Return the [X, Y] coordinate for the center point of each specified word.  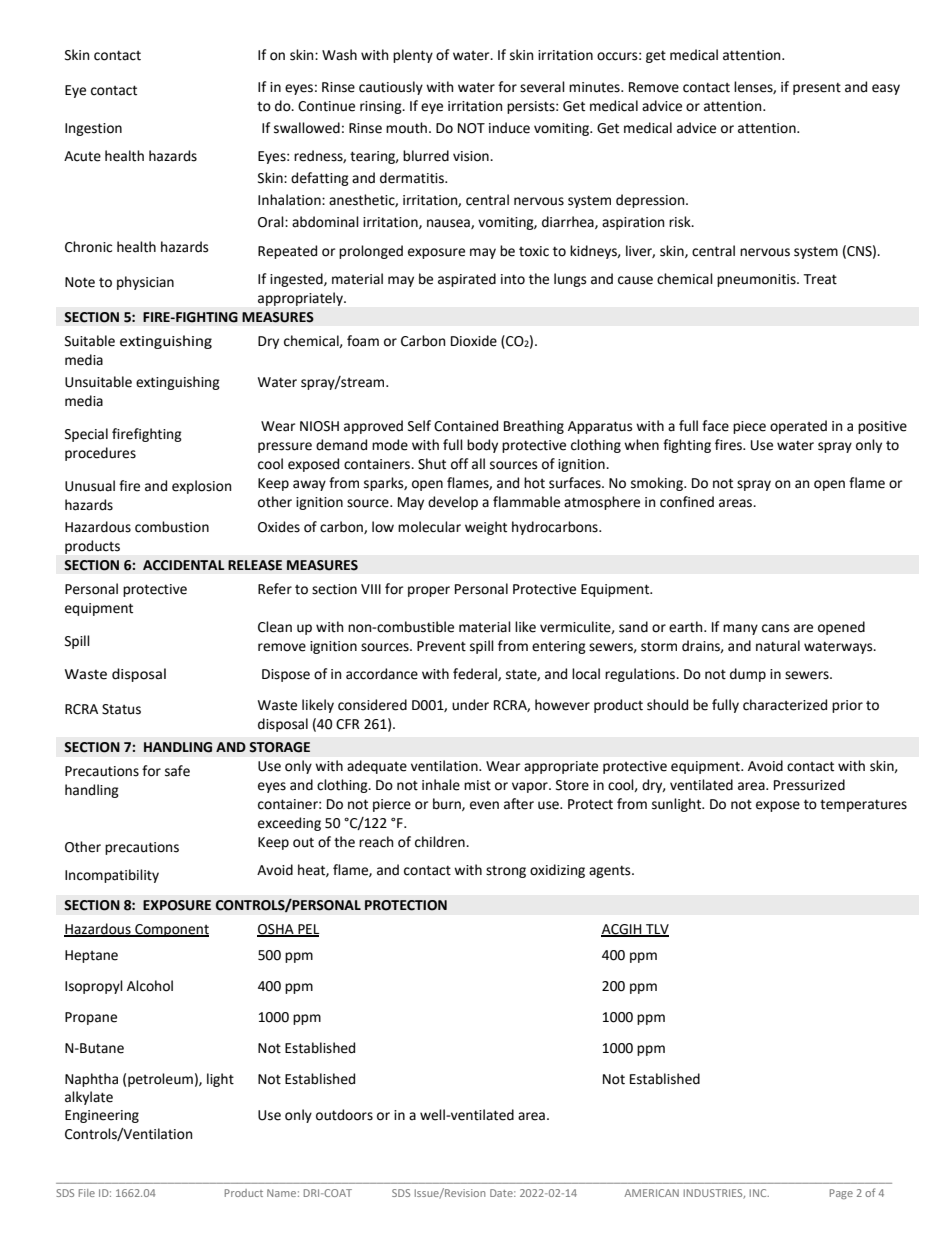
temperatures [863, 805]
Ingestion [93, 129]
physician [145, 283]
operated [798, 427]
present [817, 88]
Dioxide [474, 341]
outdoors [344, 1115]
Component [171, 930]
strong [506, 872]
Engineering [102, 1116]
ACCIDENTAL [184, 565]
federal [476, 674]
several [542, 87]
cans [775, 628]
